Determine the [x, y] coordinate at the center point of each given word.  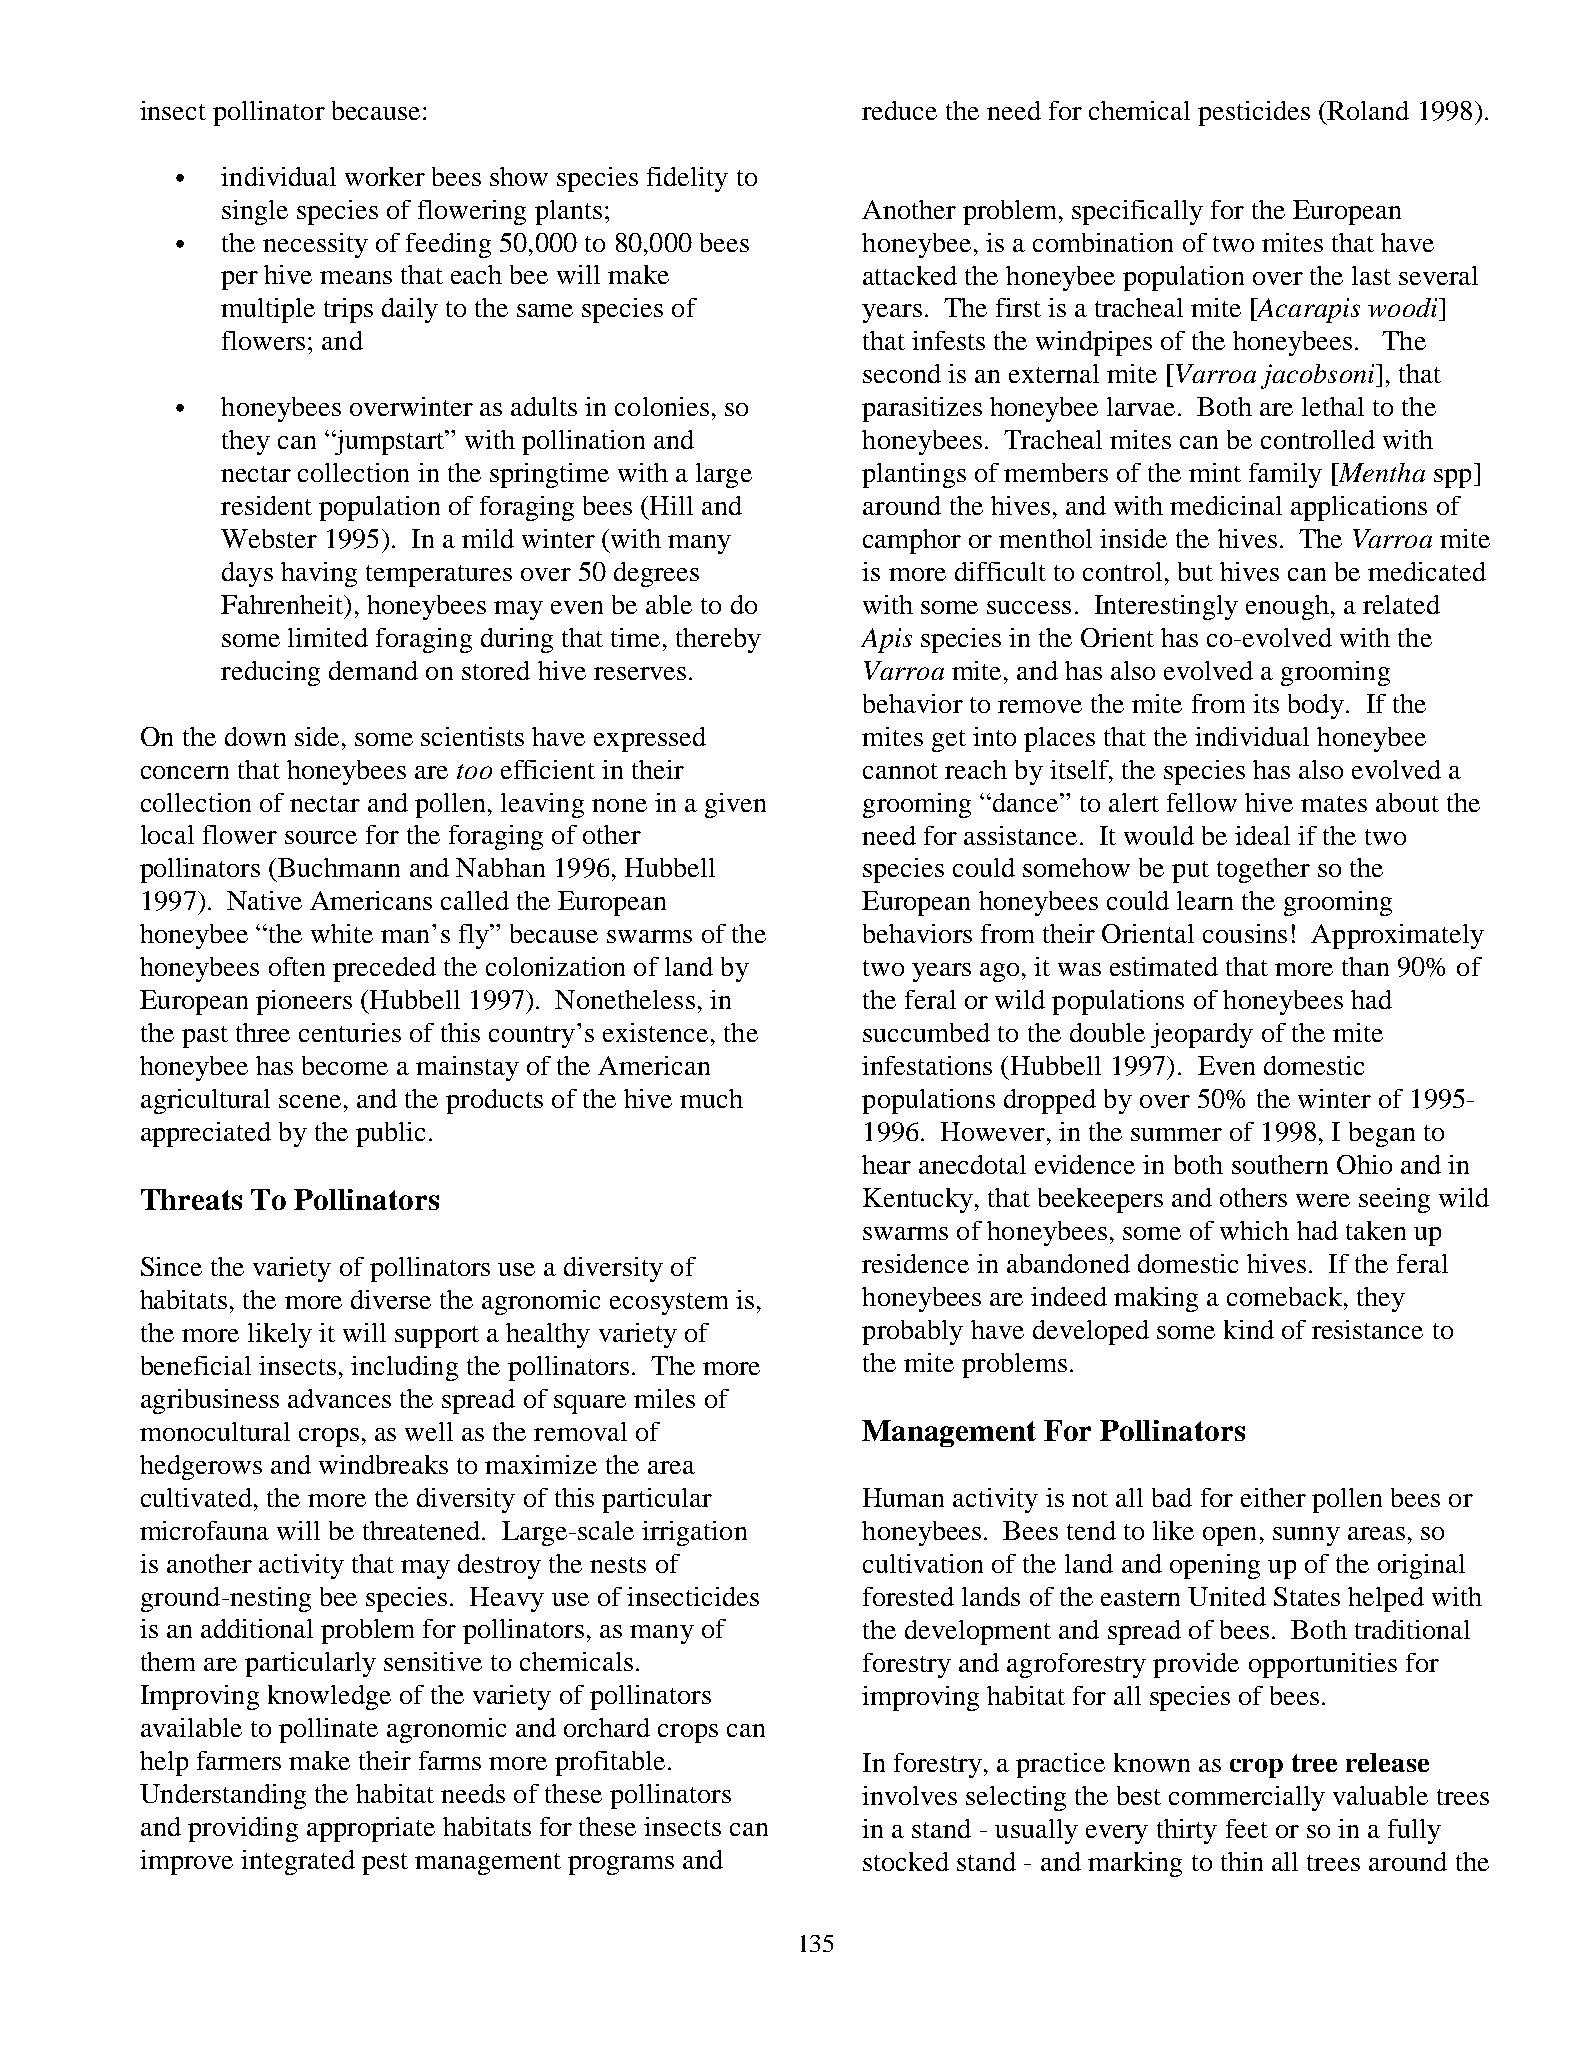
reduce [899, 110]
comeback [1286, 1296]
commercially [1247, 1798]
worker [385, 176]
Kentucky [918, 1200]
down [255, 736]
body [1316, 706]
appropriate [371, 1829]
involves [909, 1795]
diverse [391, 1299]
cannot [900, 771]
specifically [1137, 212]
